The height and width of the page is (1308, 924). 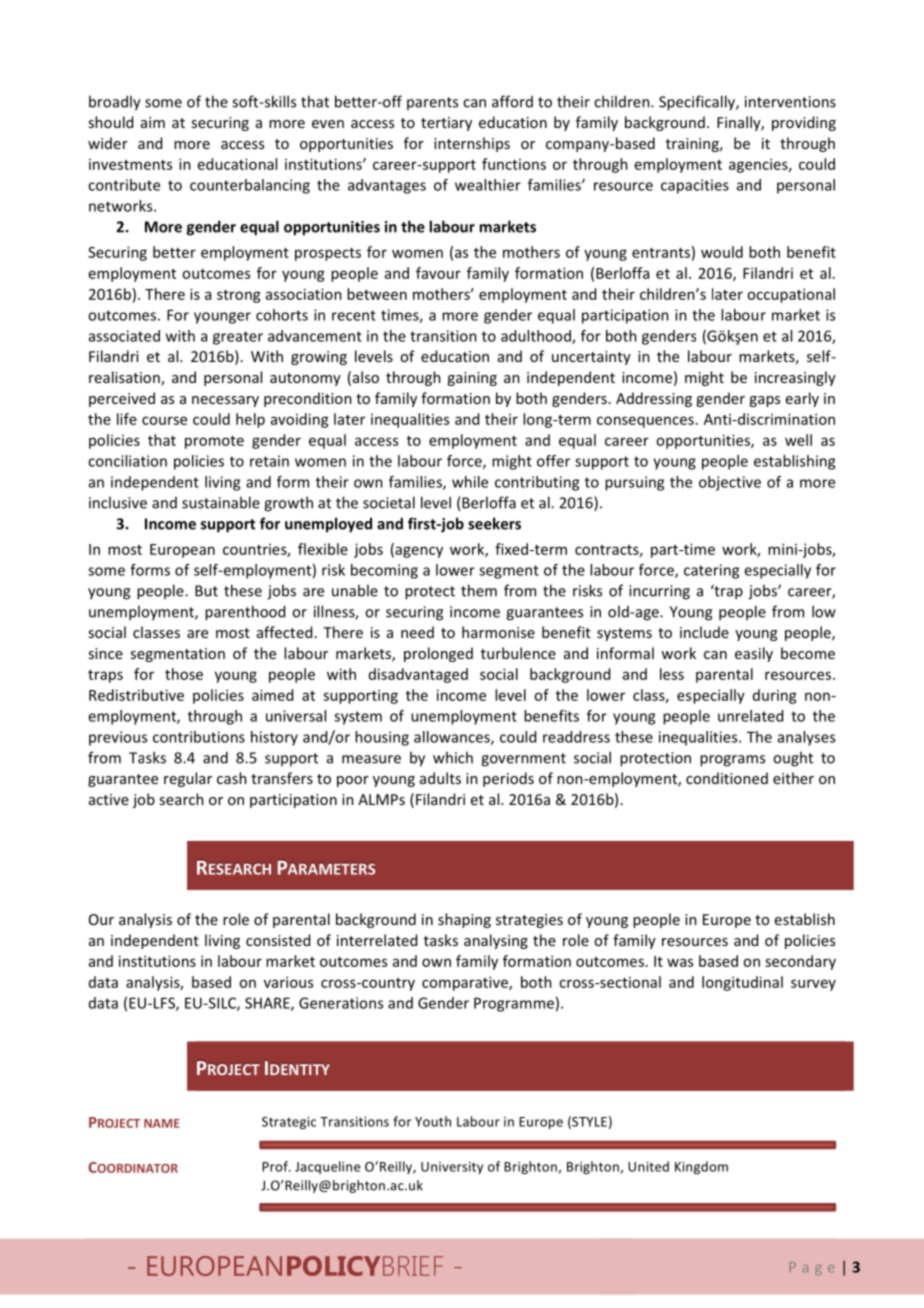 What do you see at coordinates (130, 164) in the page?
I see `investments` at bounding box center [130, 164].
